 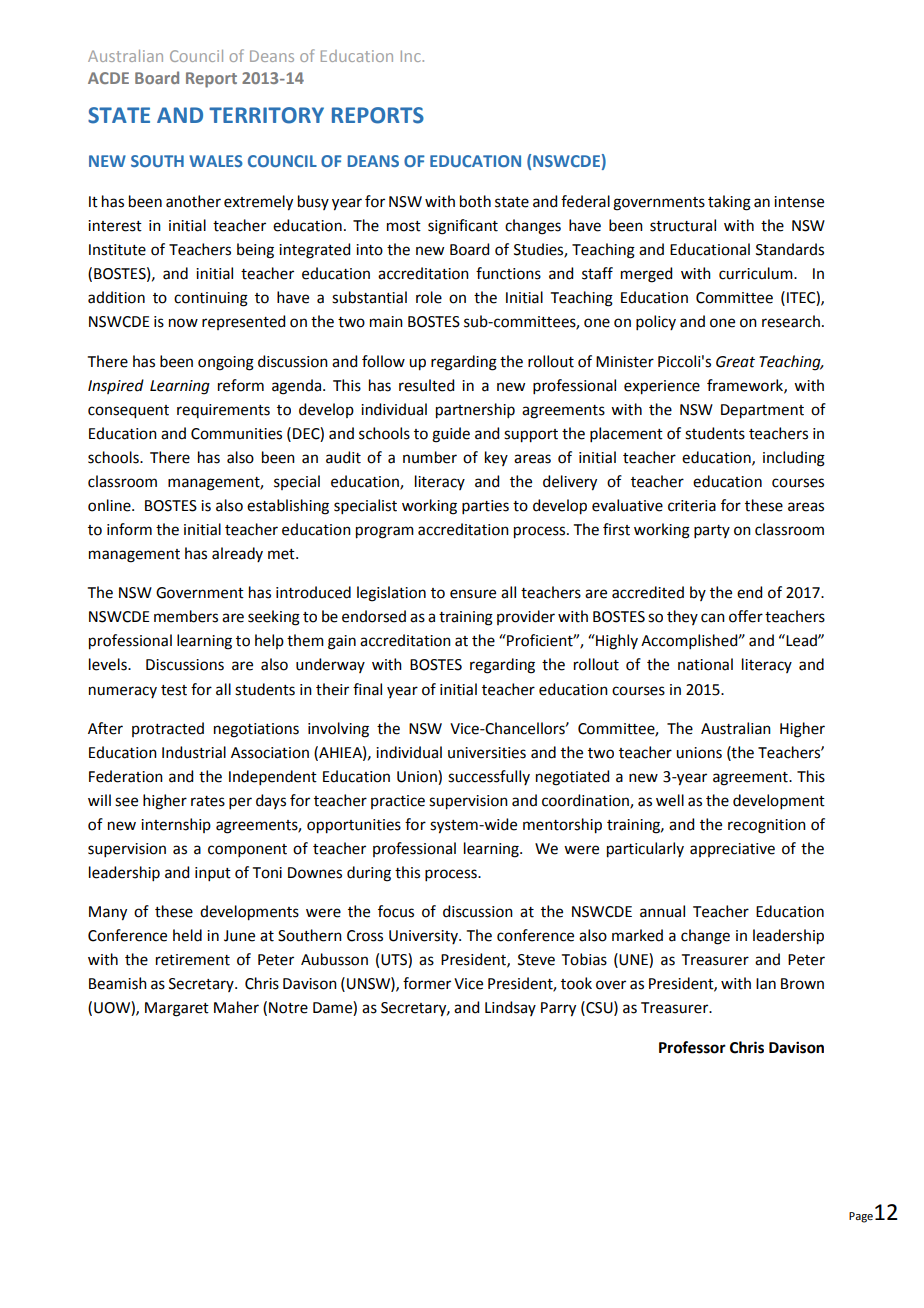 What do you see at coordinates (729, 203) in the screenshot?
I see `taking` at bounding box center [729, 203].
